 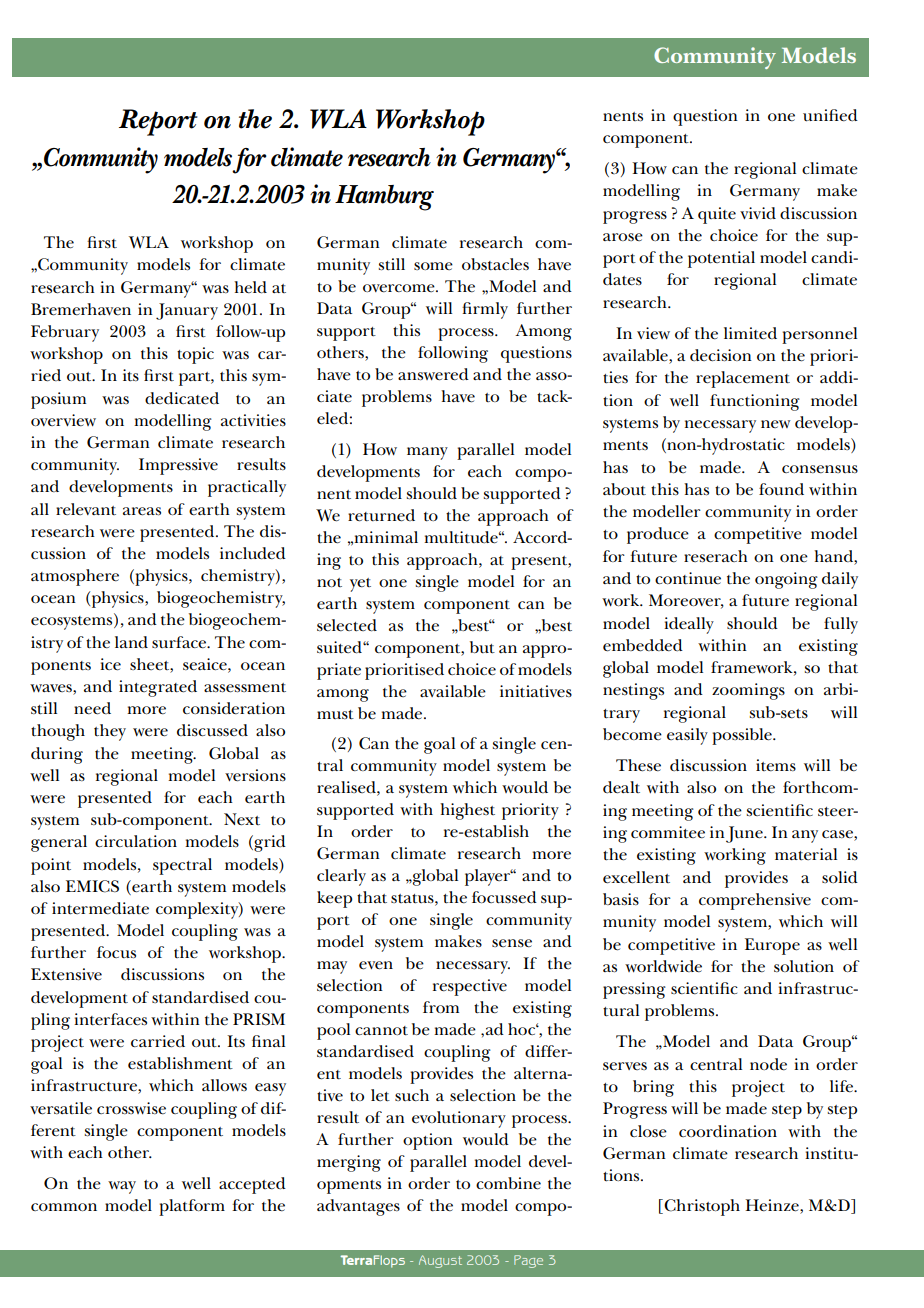 I want to click on platform, so click(x=192, y=1207).
